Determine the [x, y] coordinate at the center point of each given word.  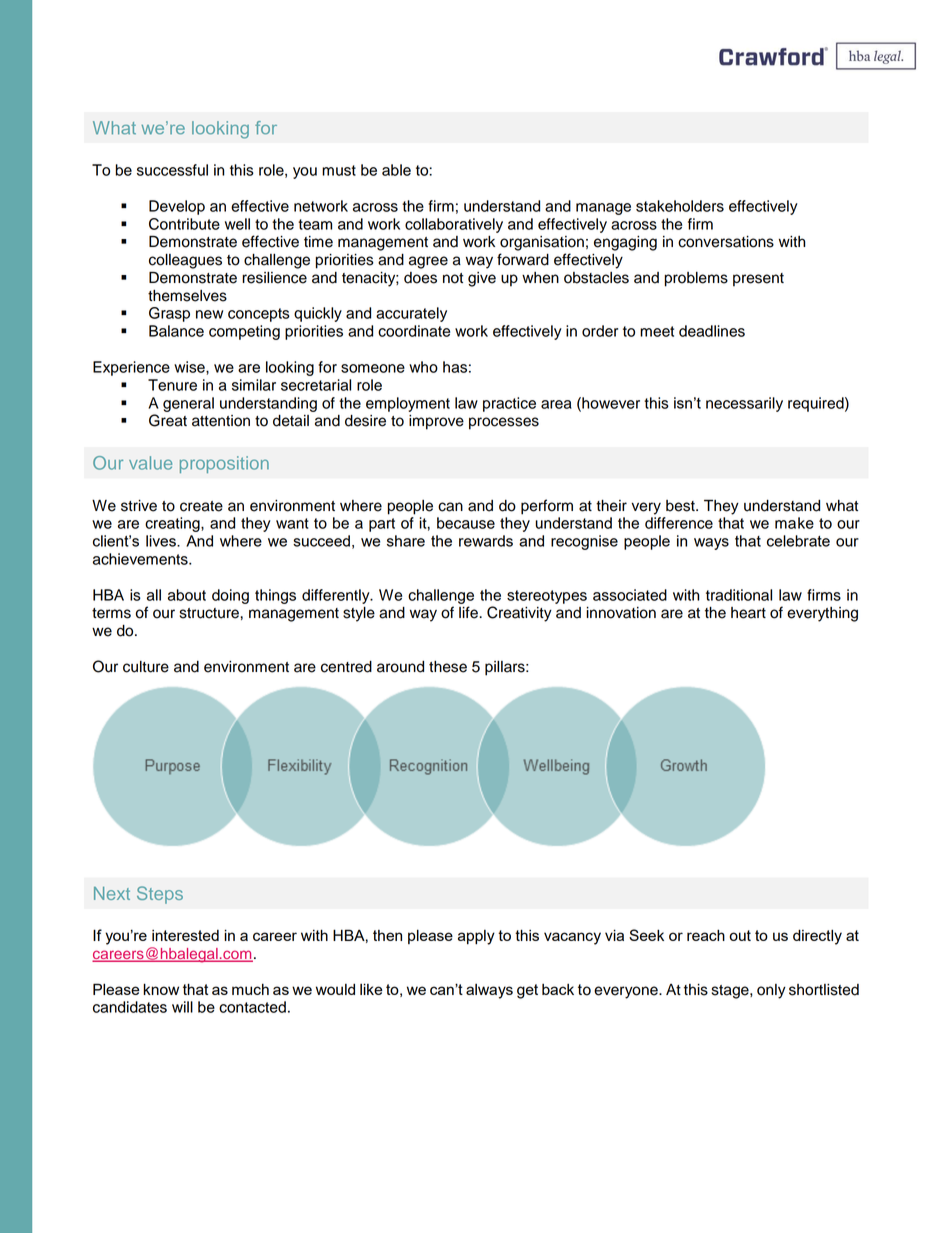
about [187, 595]
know [161, 989]
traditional [739, 595]
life [469, 612]
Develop [177, 207]
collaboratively [454, 225]
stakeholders [680, 206]
